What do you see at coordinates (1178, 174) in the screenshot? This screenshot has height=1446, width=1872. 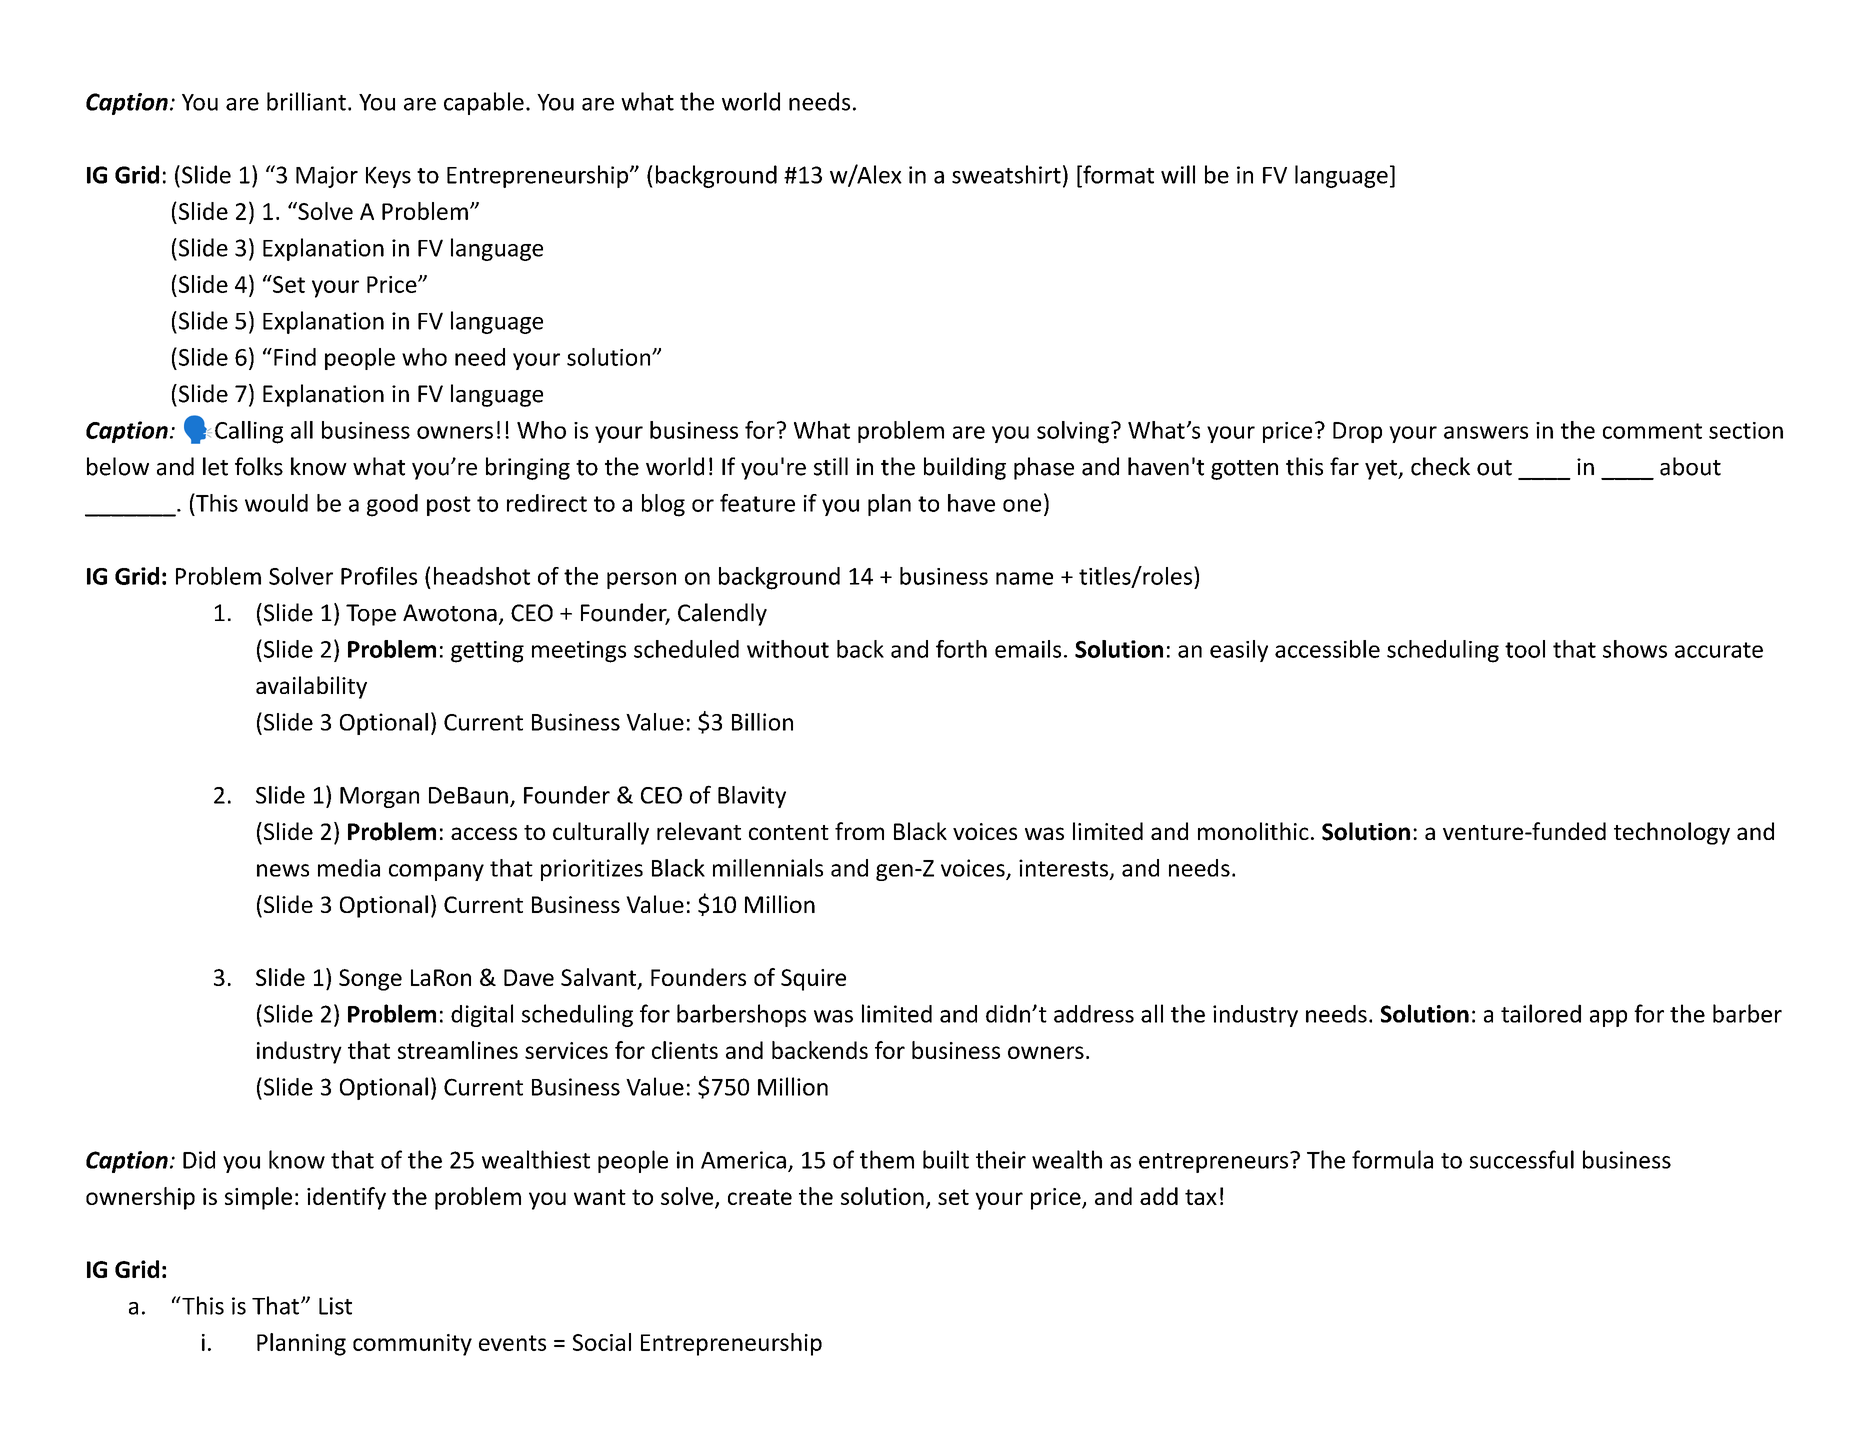 I see `will` at bounding box center [1178, 174].
